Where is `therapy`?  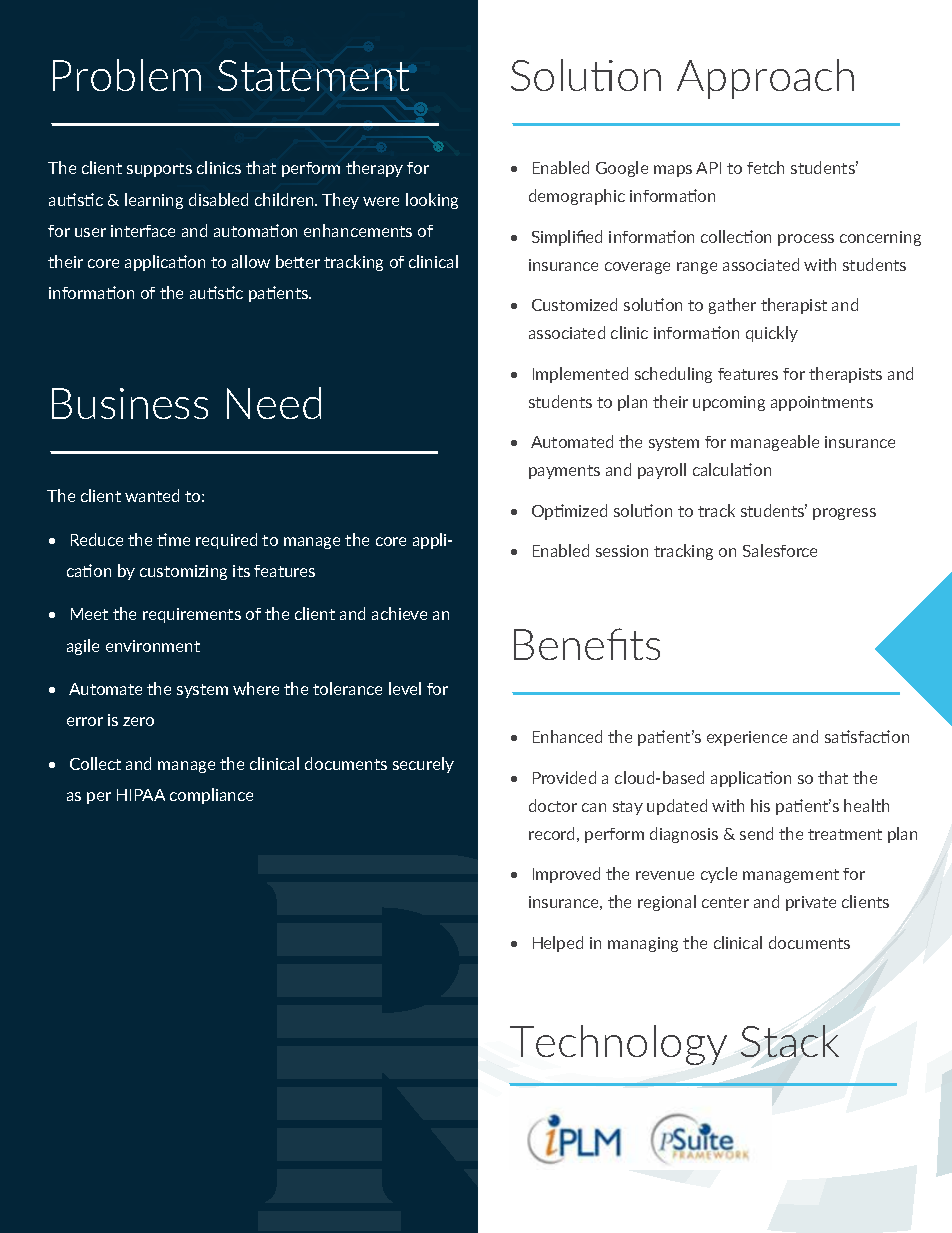
therapy is located at coordinates (374, 169).
